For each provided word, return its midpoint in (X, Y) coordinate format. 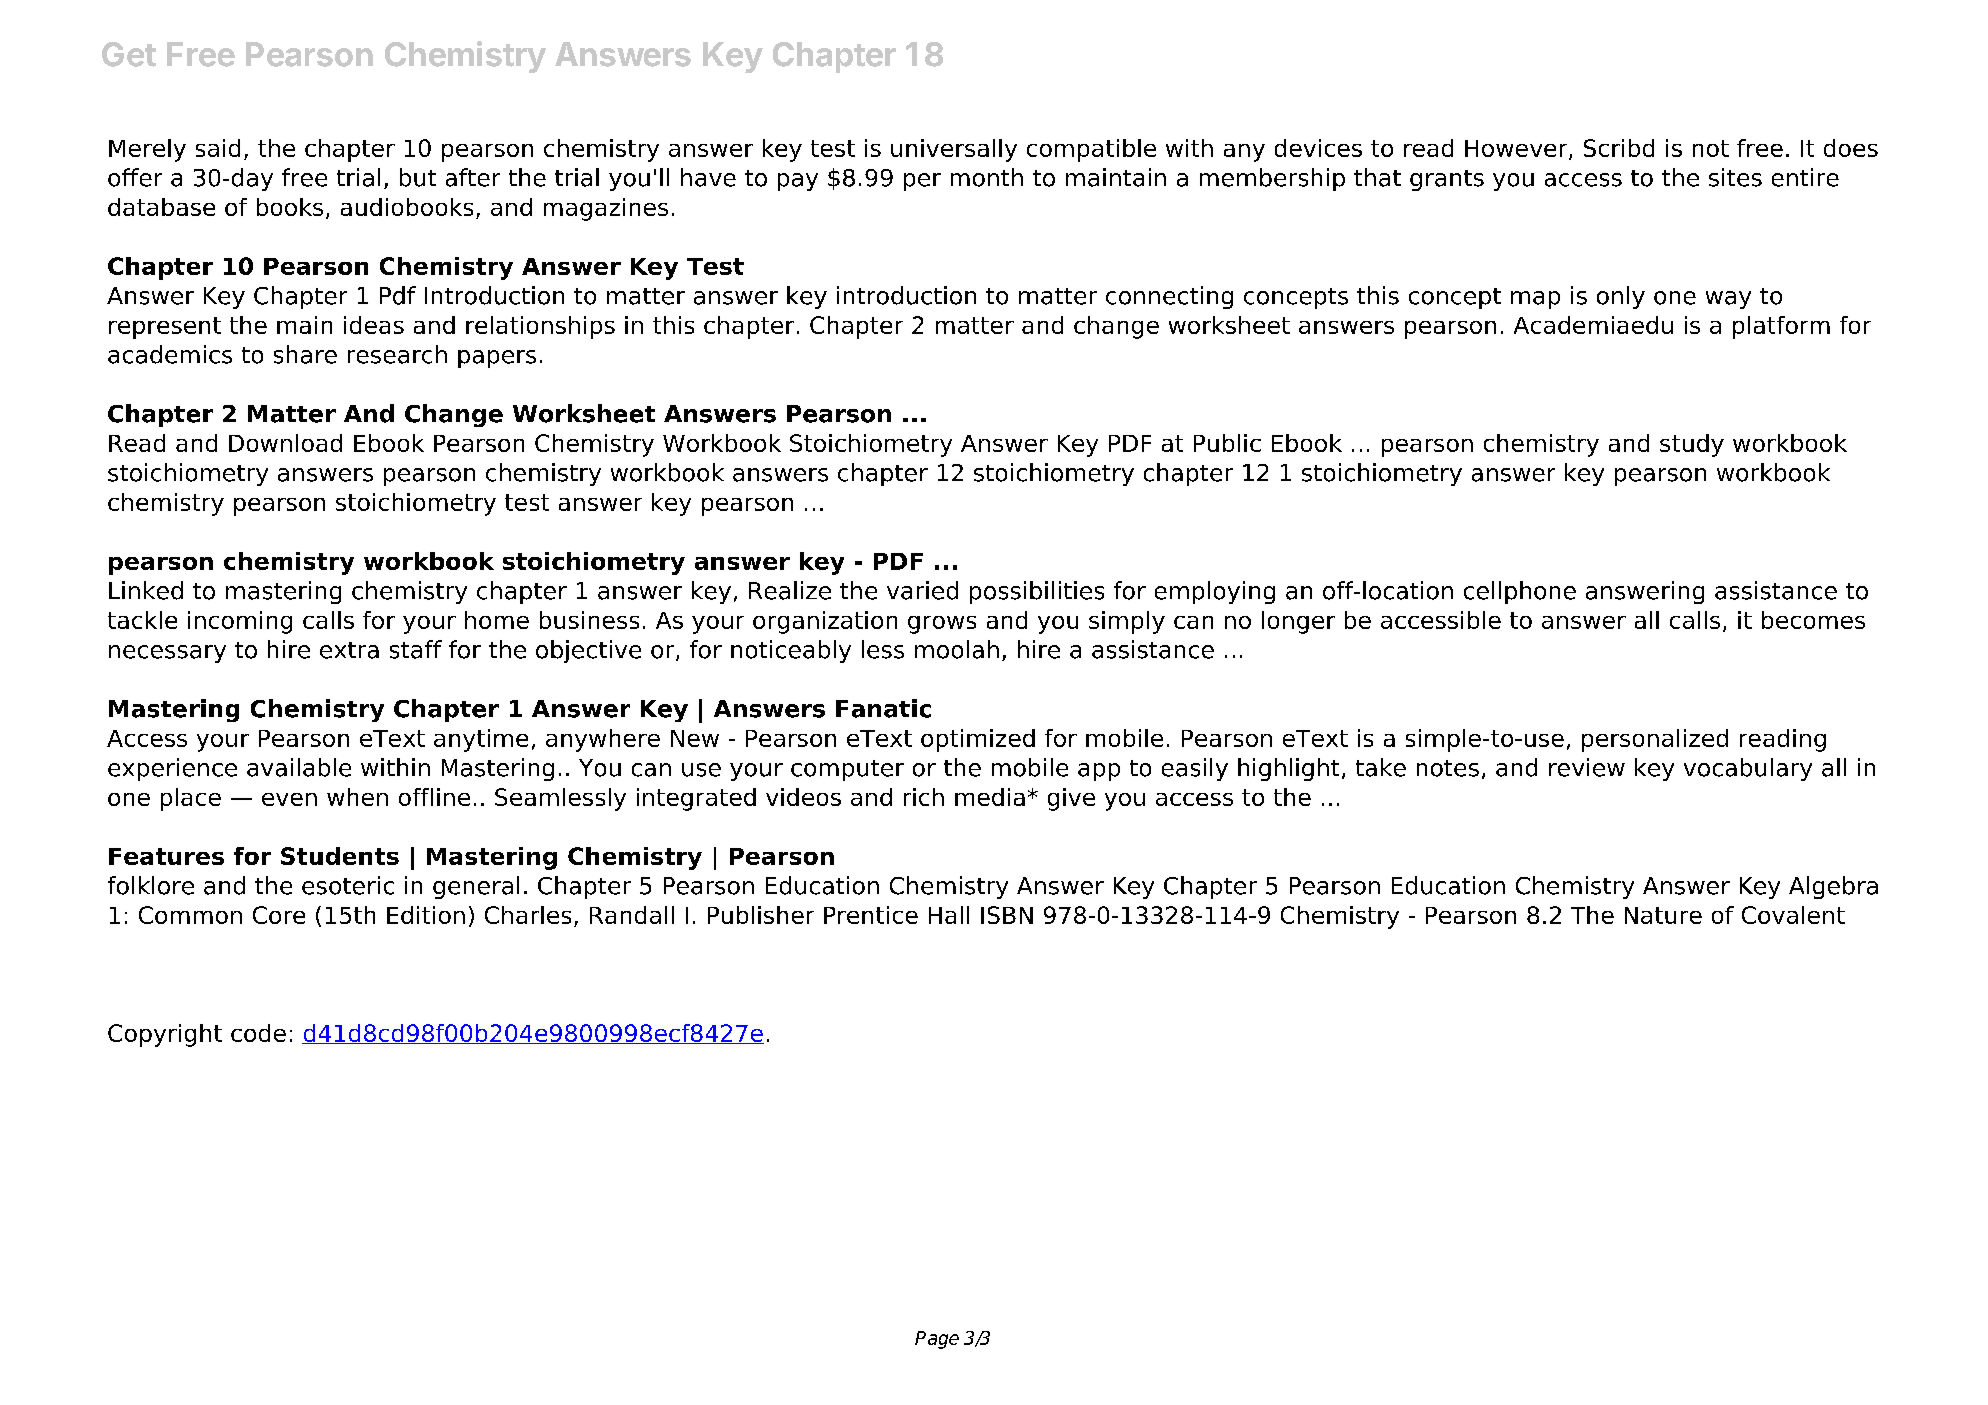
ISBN (1007, 915)
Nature (1663, 915)
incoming (240, 622)
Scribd (1619, 148)
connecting (1169, 297)
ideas (374, 325)
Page (937, 1340)
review (1587, 767)
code (258, 1033)
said (218, 148)
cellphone (1520, 592)
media (990, 797)
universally (954, 150)
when (357, 797)
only (1621, 297)
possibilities (1037, 592)
